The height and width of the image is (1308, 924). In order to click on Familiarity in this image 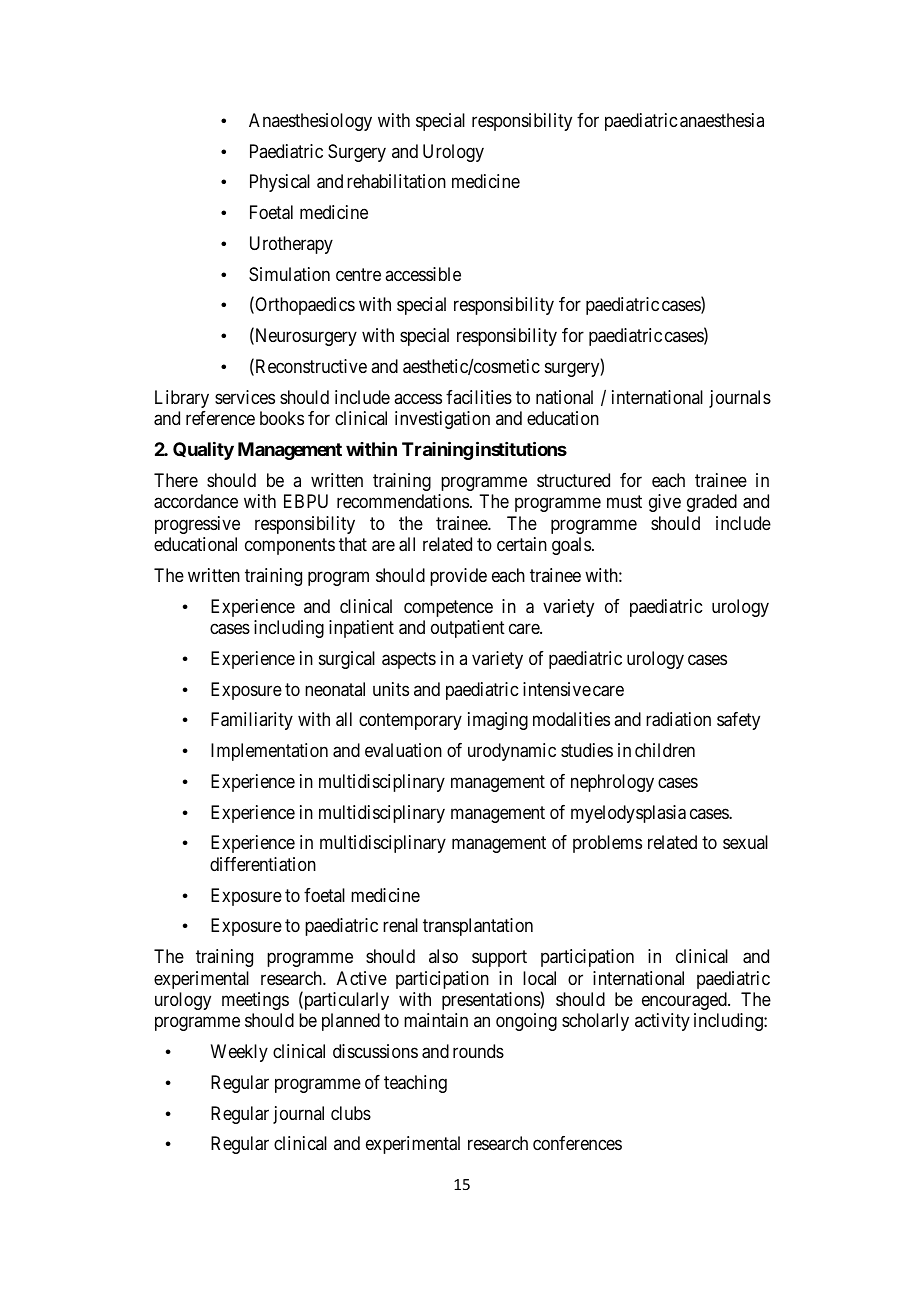, I will do `click(252, 721)`.
